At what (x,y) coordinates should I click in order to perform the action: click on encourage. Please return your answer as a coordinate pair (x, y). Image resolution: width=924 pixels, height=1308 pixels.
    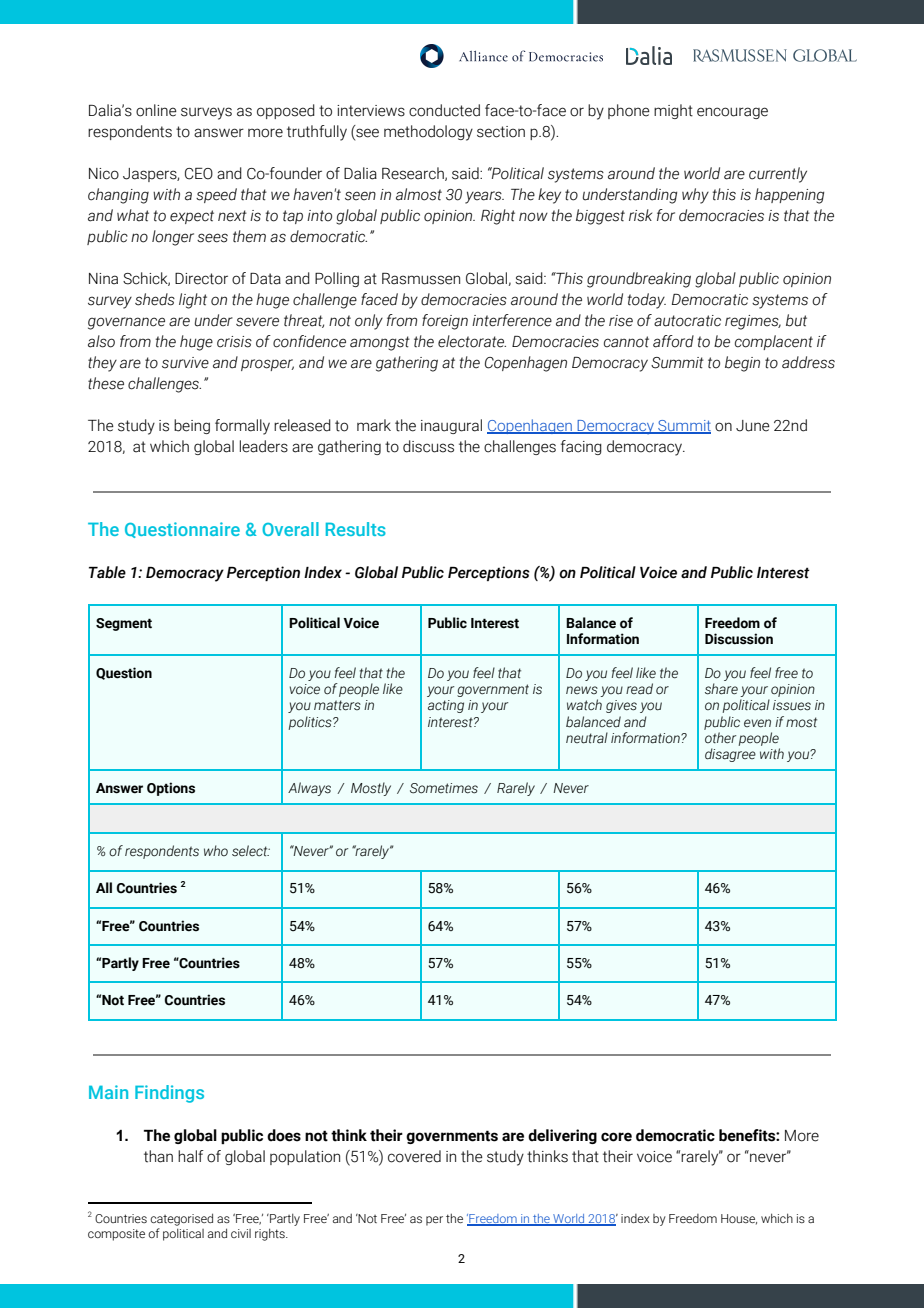
    Looking at the image, I should click on (732, 113).
